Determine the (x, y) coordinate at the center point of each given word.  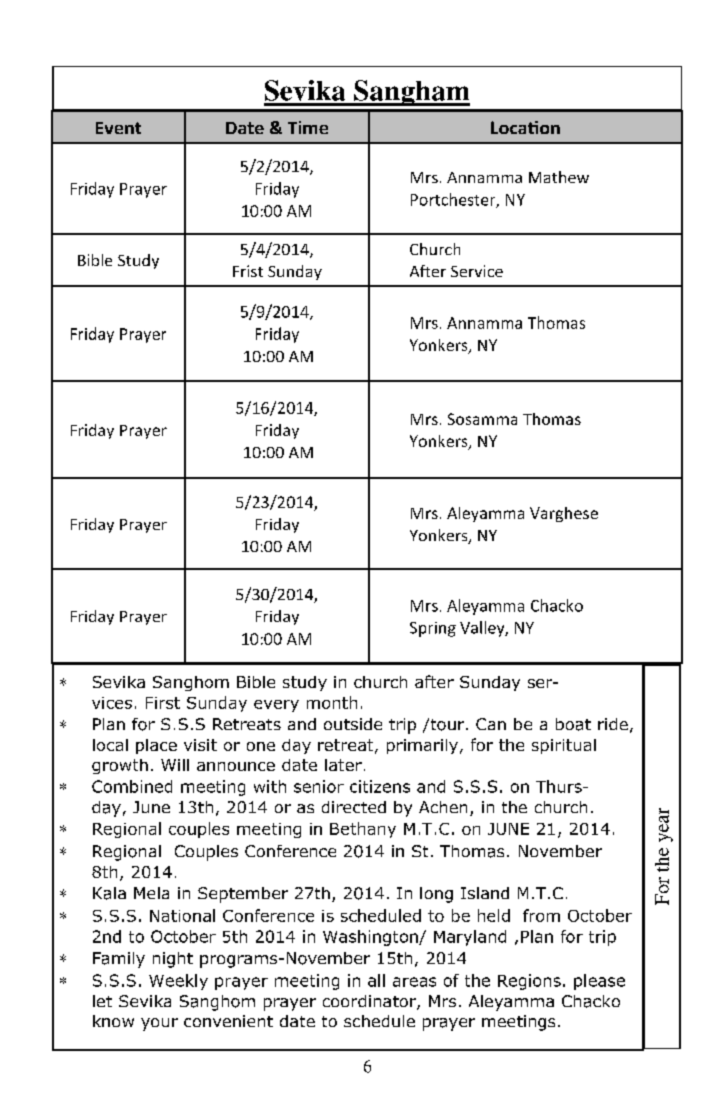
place (156, 746)
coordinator (370, 1002)
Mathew (559, 177)
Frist (248, 271)
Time (308, 127)
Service (477, 271)
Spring (433, 629)
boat (573, 724)
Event (118, 128)
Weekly (178, 982)
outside (353, 724)
